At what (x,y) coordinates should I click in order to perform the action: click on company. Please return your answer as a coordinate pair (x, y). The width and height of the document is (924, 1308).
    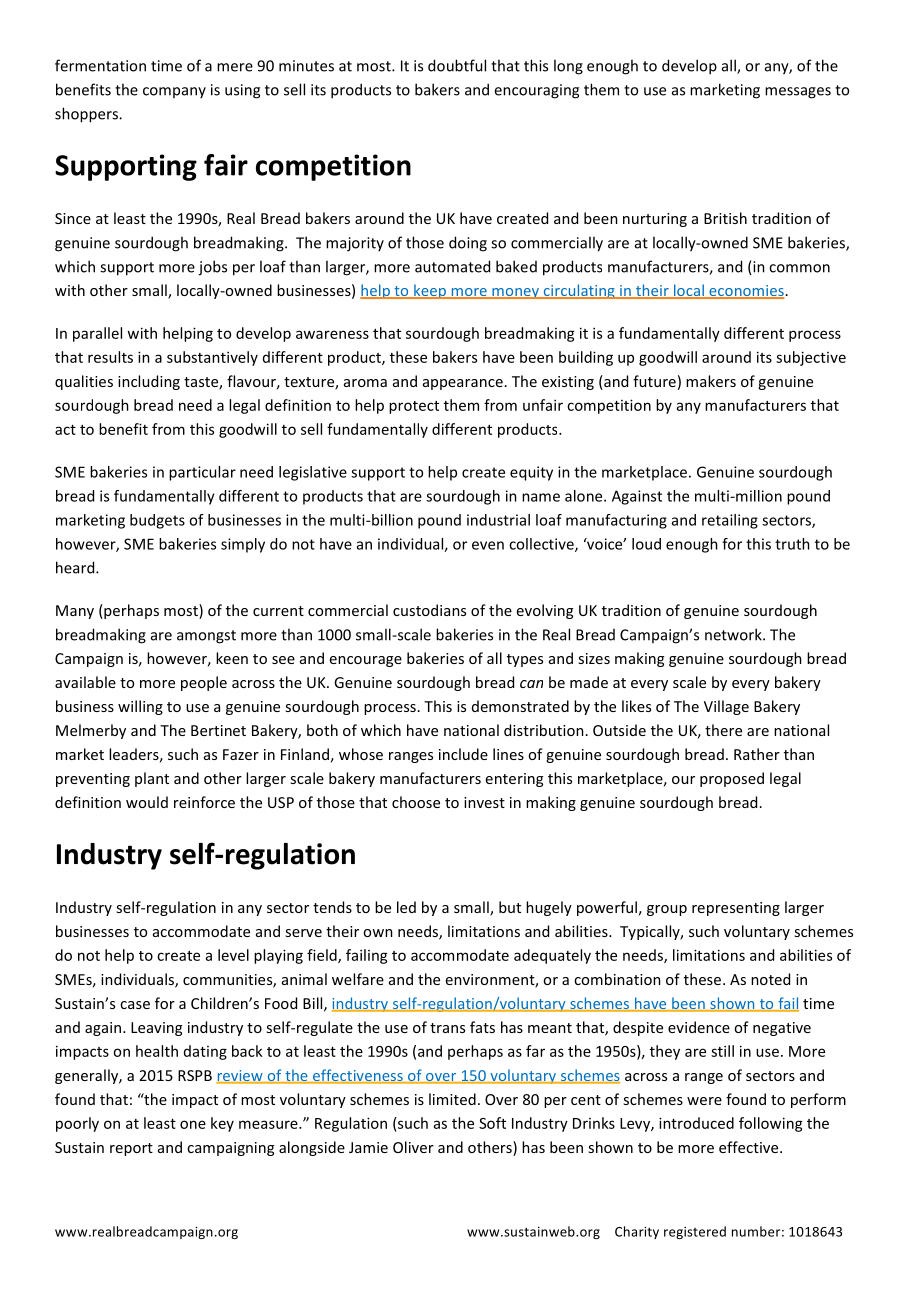
    Looking at the image, I should click on (174, 92).
